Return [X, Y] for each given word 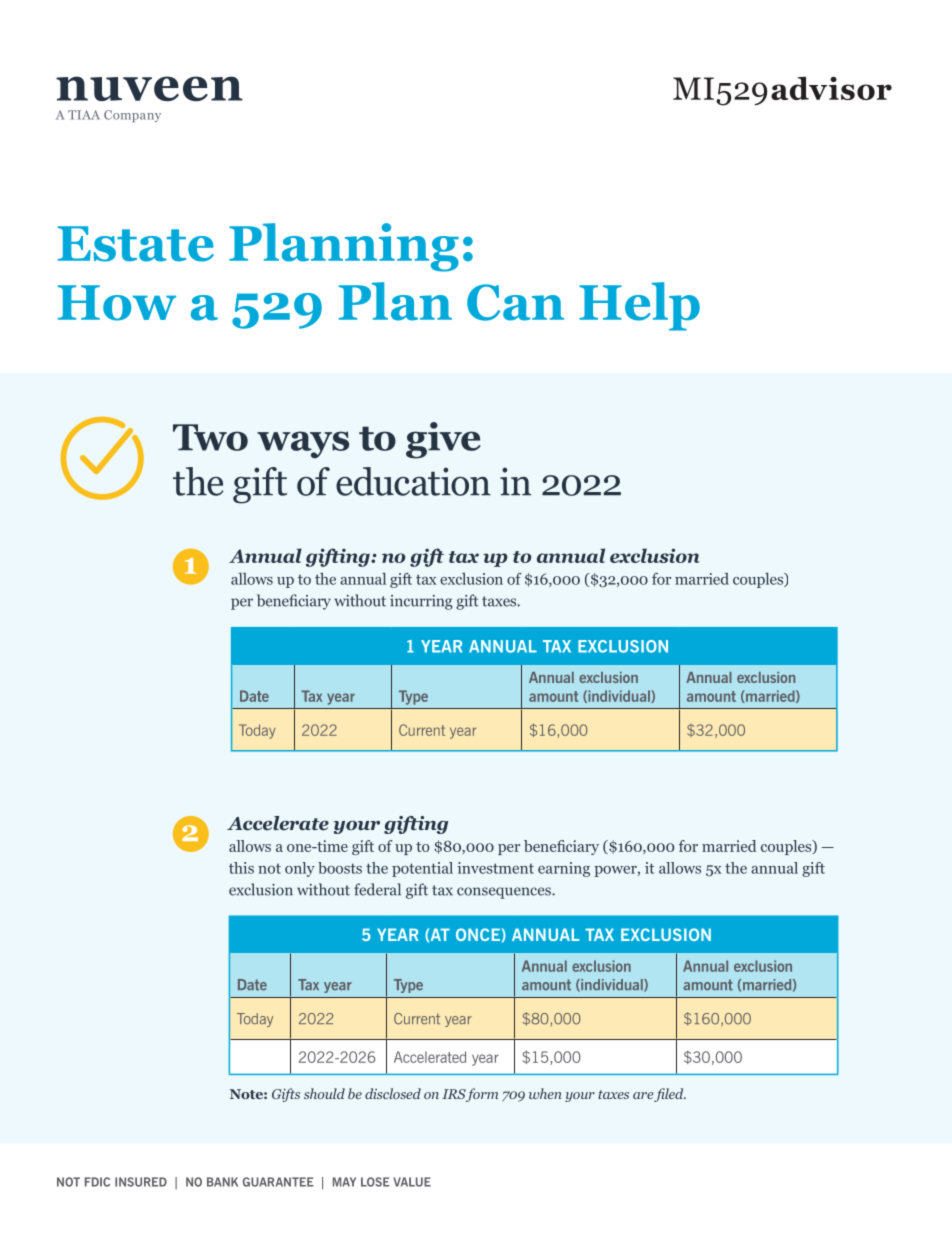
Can [515, 302]
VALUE [412, 1182]
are [643, 1095]
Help [639, 306]
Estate [136, 244]
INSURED [141, 1182]
